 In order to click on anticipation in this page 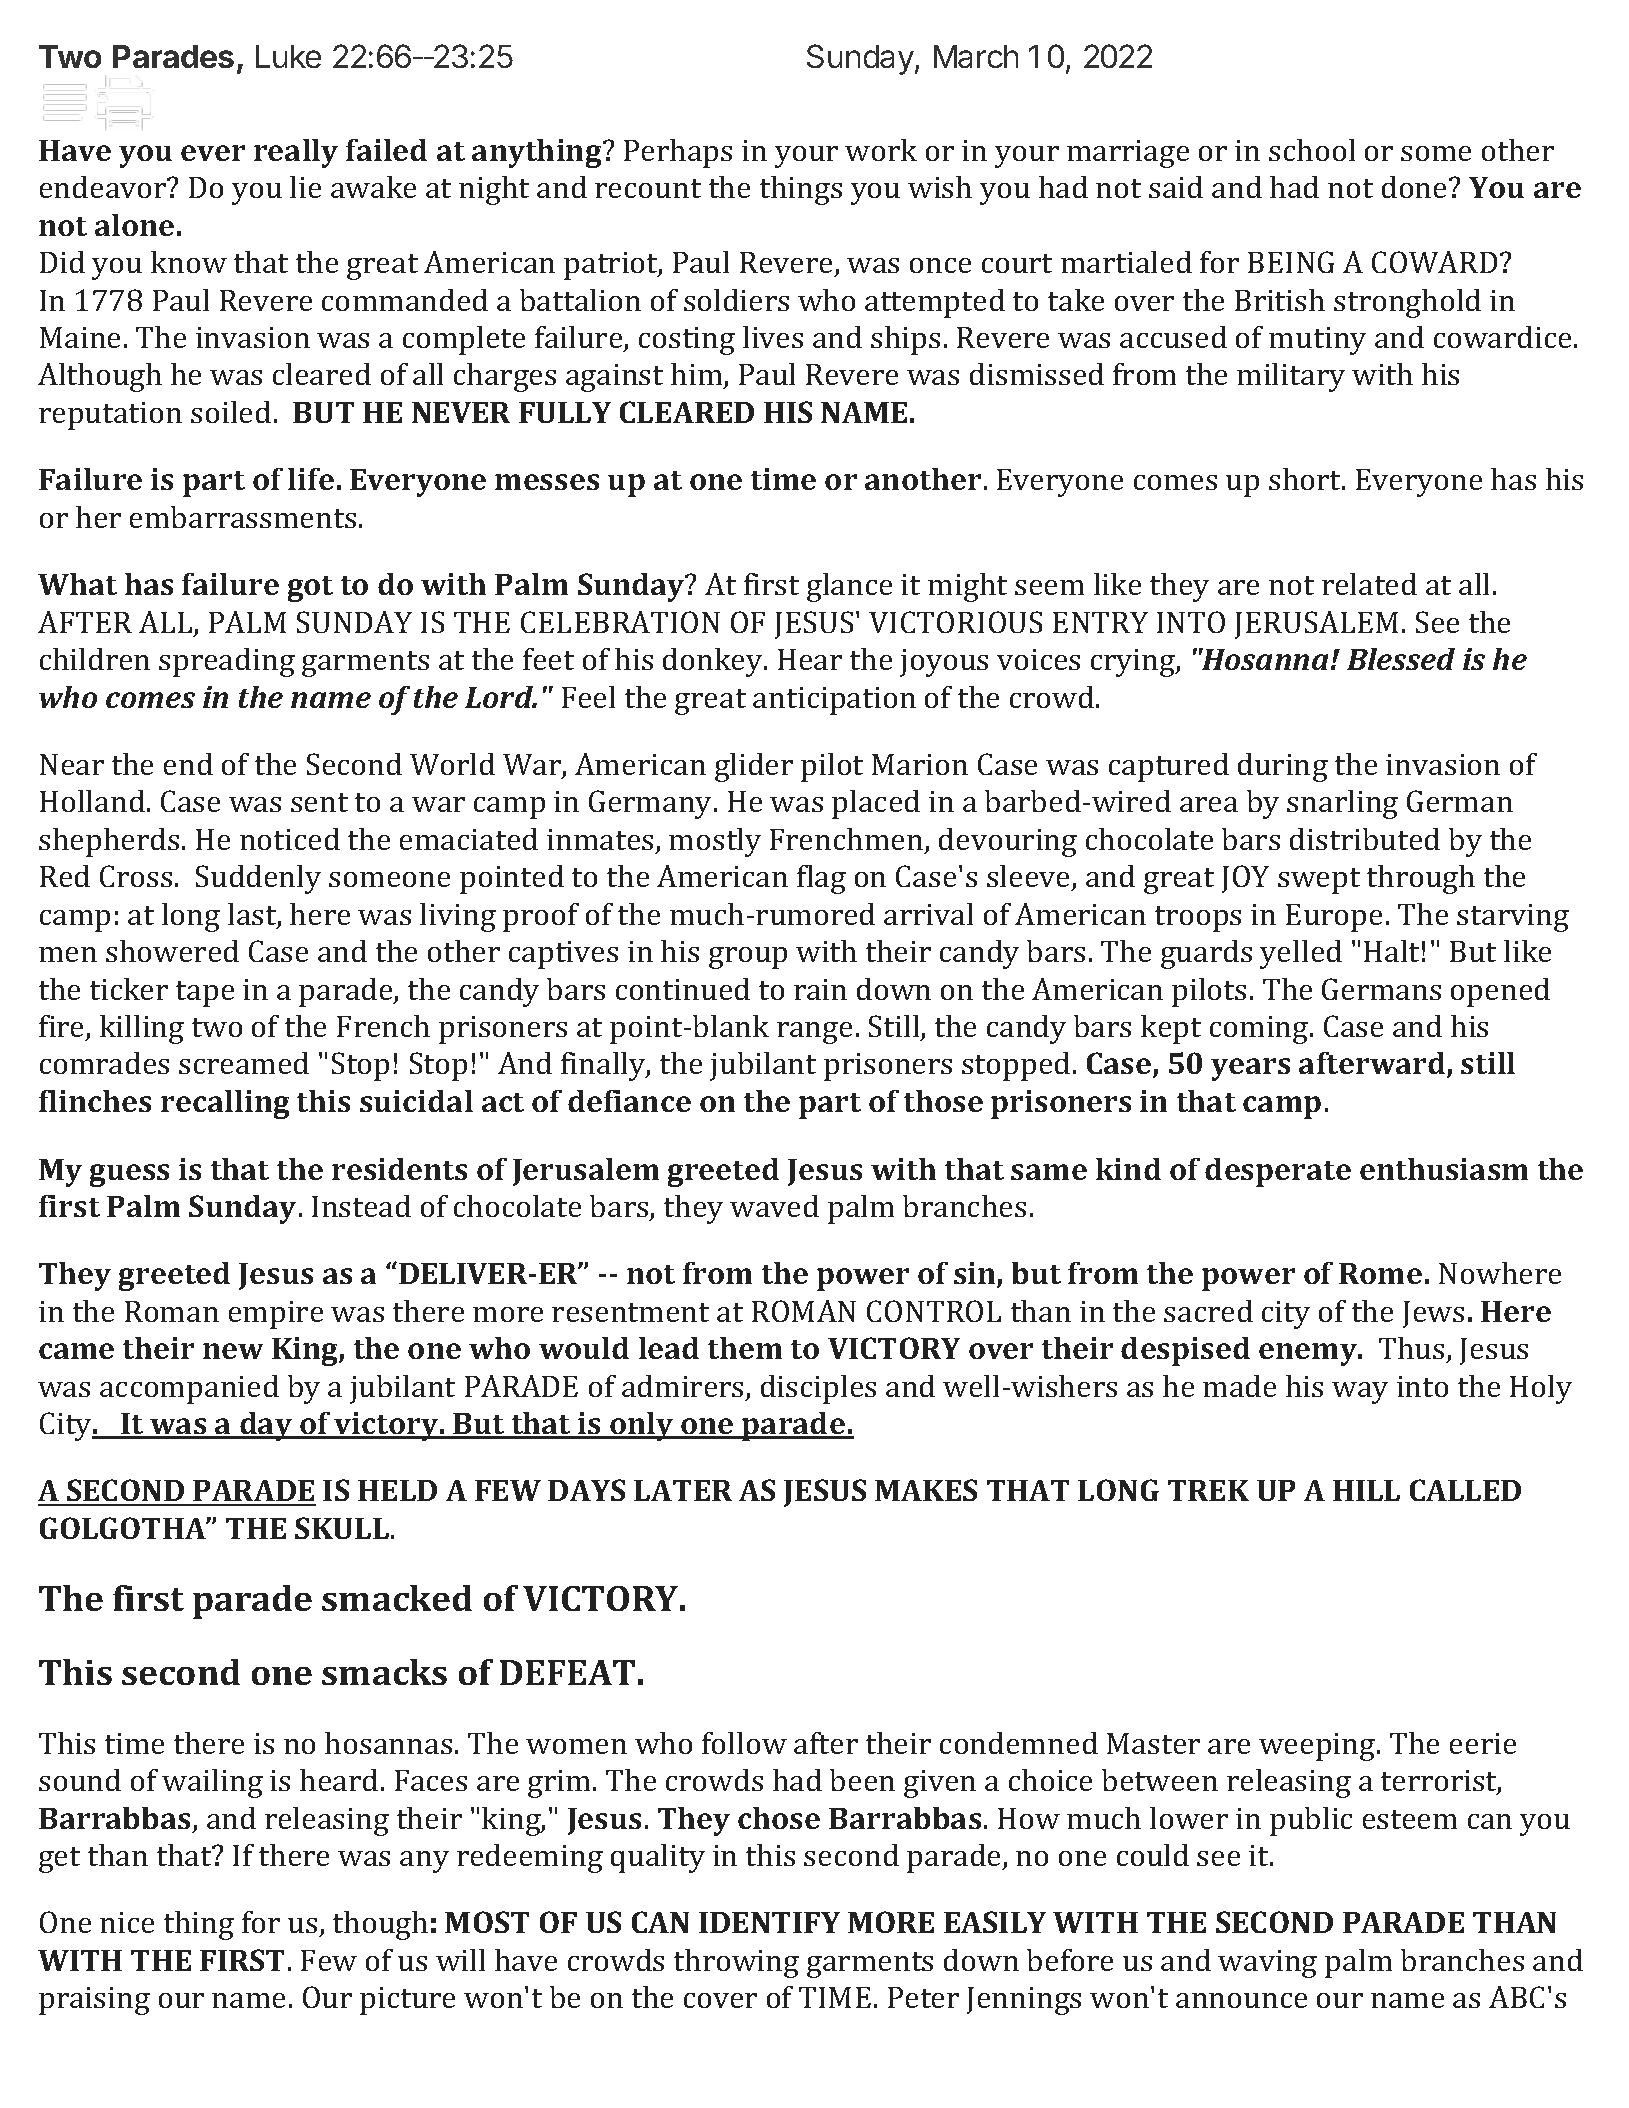, I will do `click(834, 701)`.
